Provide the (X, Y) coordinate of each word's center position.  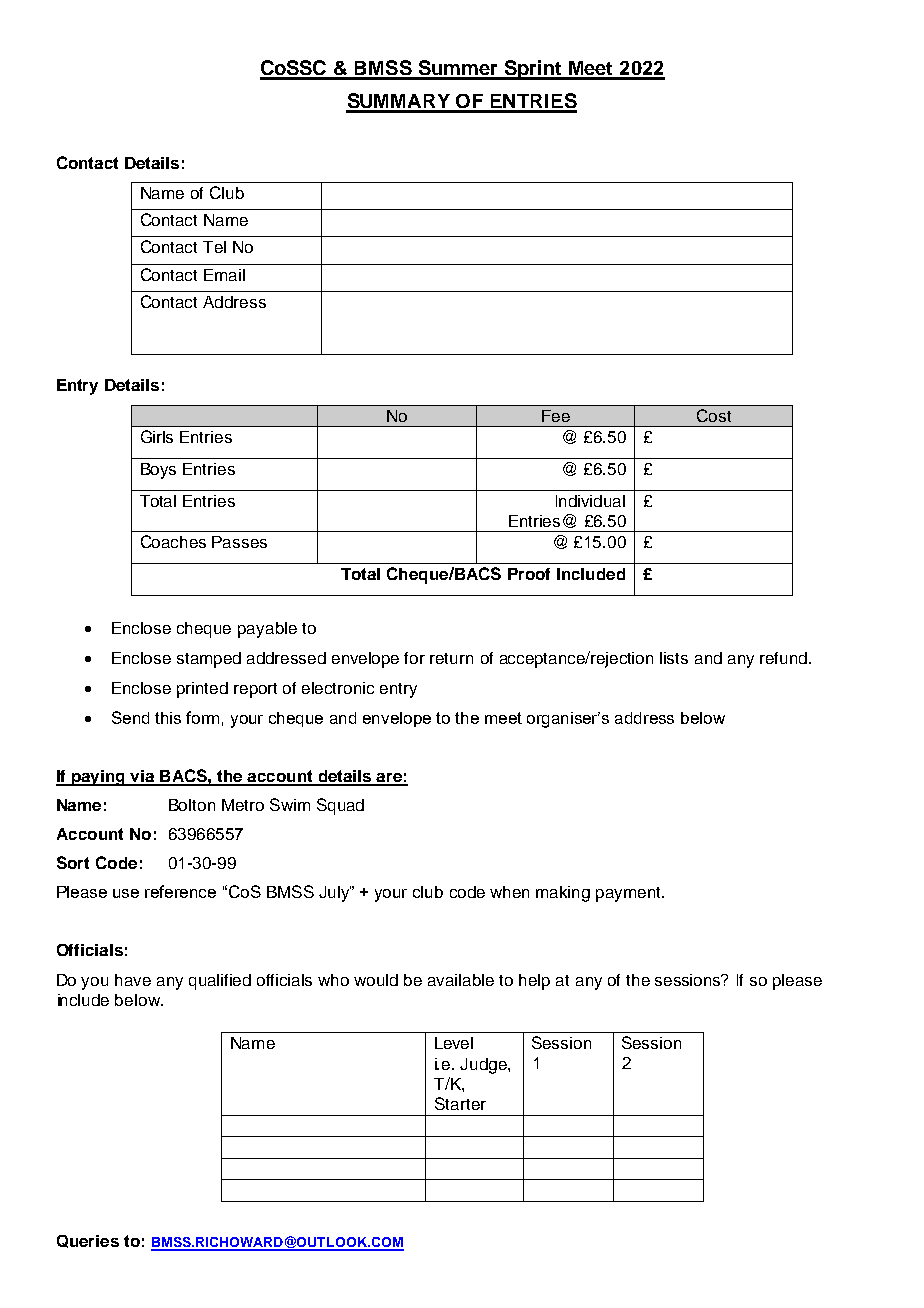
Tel (214, 247)
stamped (209, 660)
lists (674, 658)
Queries (88, 1241)
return (451, 658)
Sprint (533, 70)
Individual (590, 501)
